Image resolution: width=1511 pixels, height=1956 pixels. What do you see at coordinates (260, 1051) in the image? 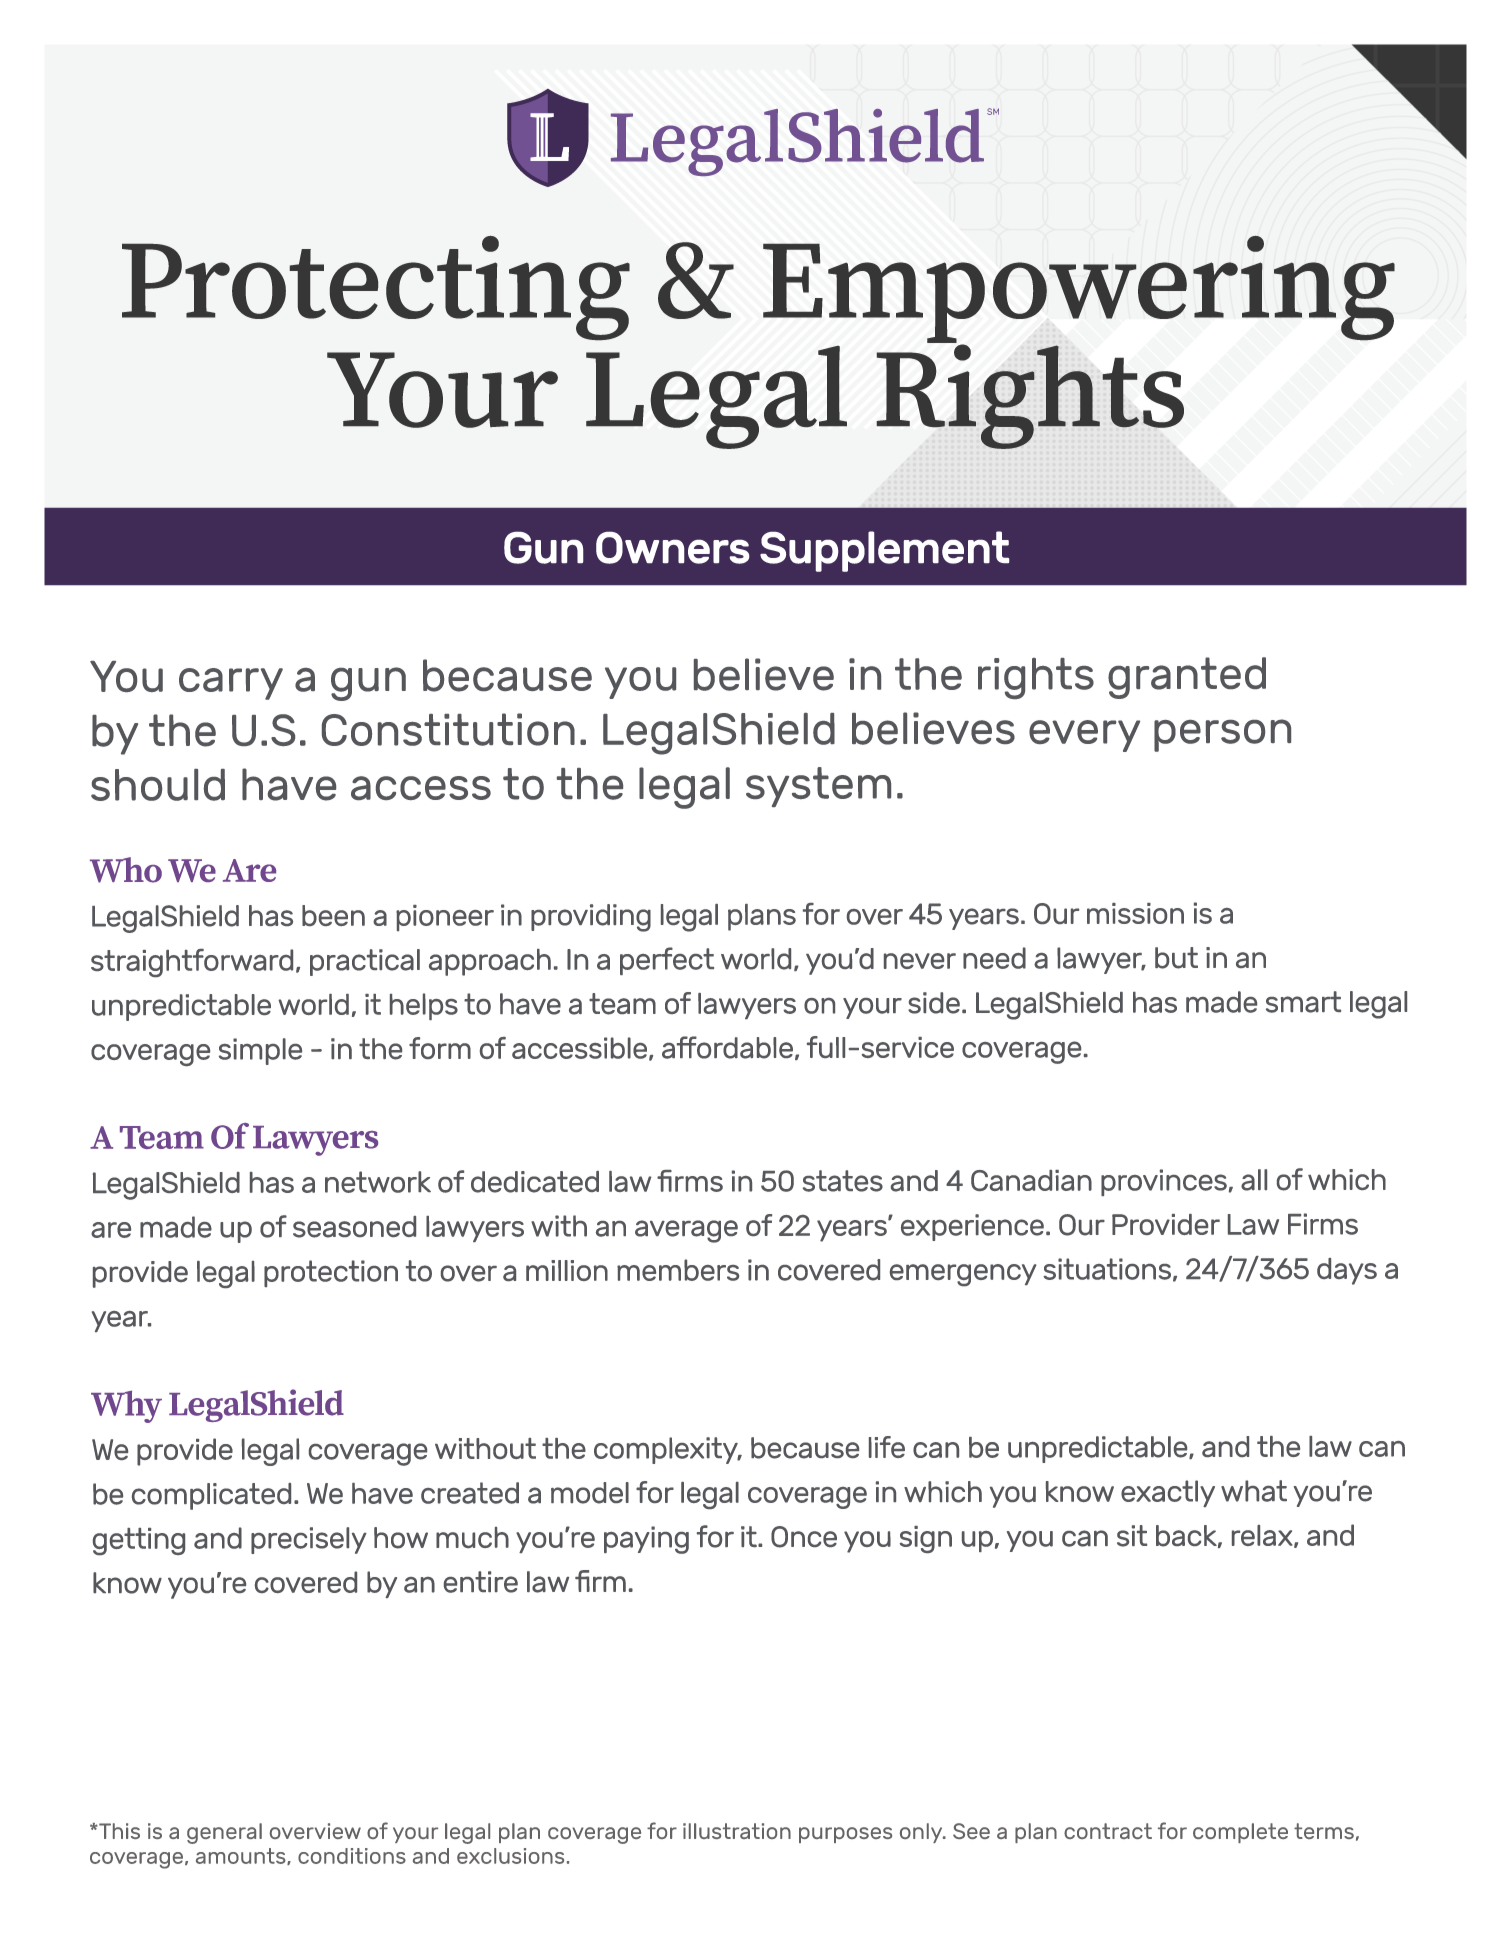
I see `simple` at bounding box center [260, 1051].
